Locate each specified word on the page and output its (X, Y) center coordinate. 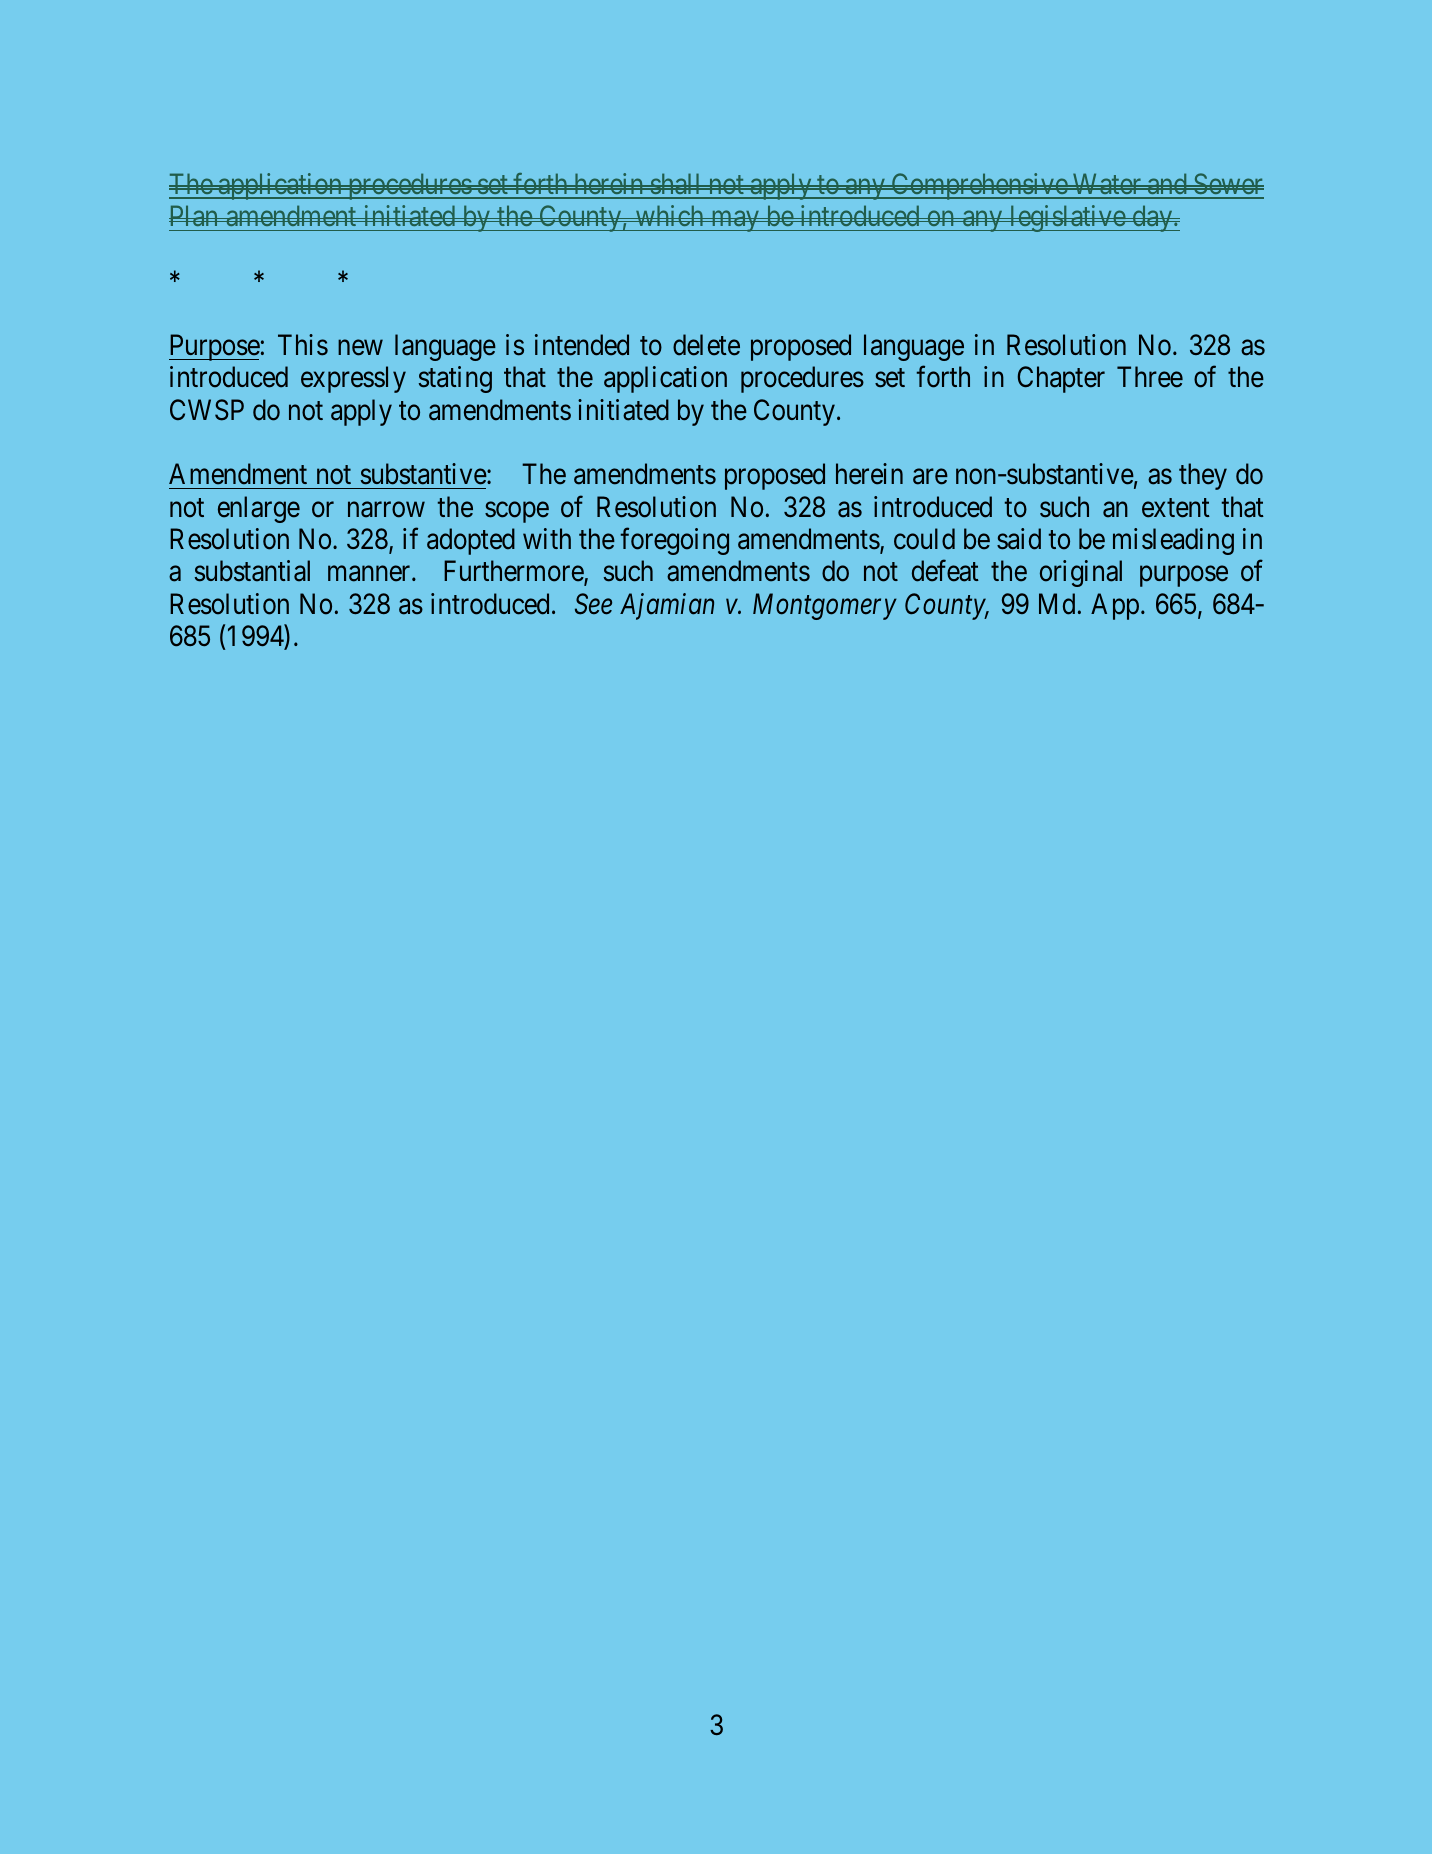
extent (1176, 508)
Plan (195, 215)
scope (517, 512)
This (303, 345)
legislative (1067, 218)
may (735, 221)
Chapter (1061, 379)
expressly (353, 379)
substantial (252, 571)
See (593, 604)
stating (455, 379)
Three (1150, 377)
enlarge (259, 509)
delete (706, 345)
